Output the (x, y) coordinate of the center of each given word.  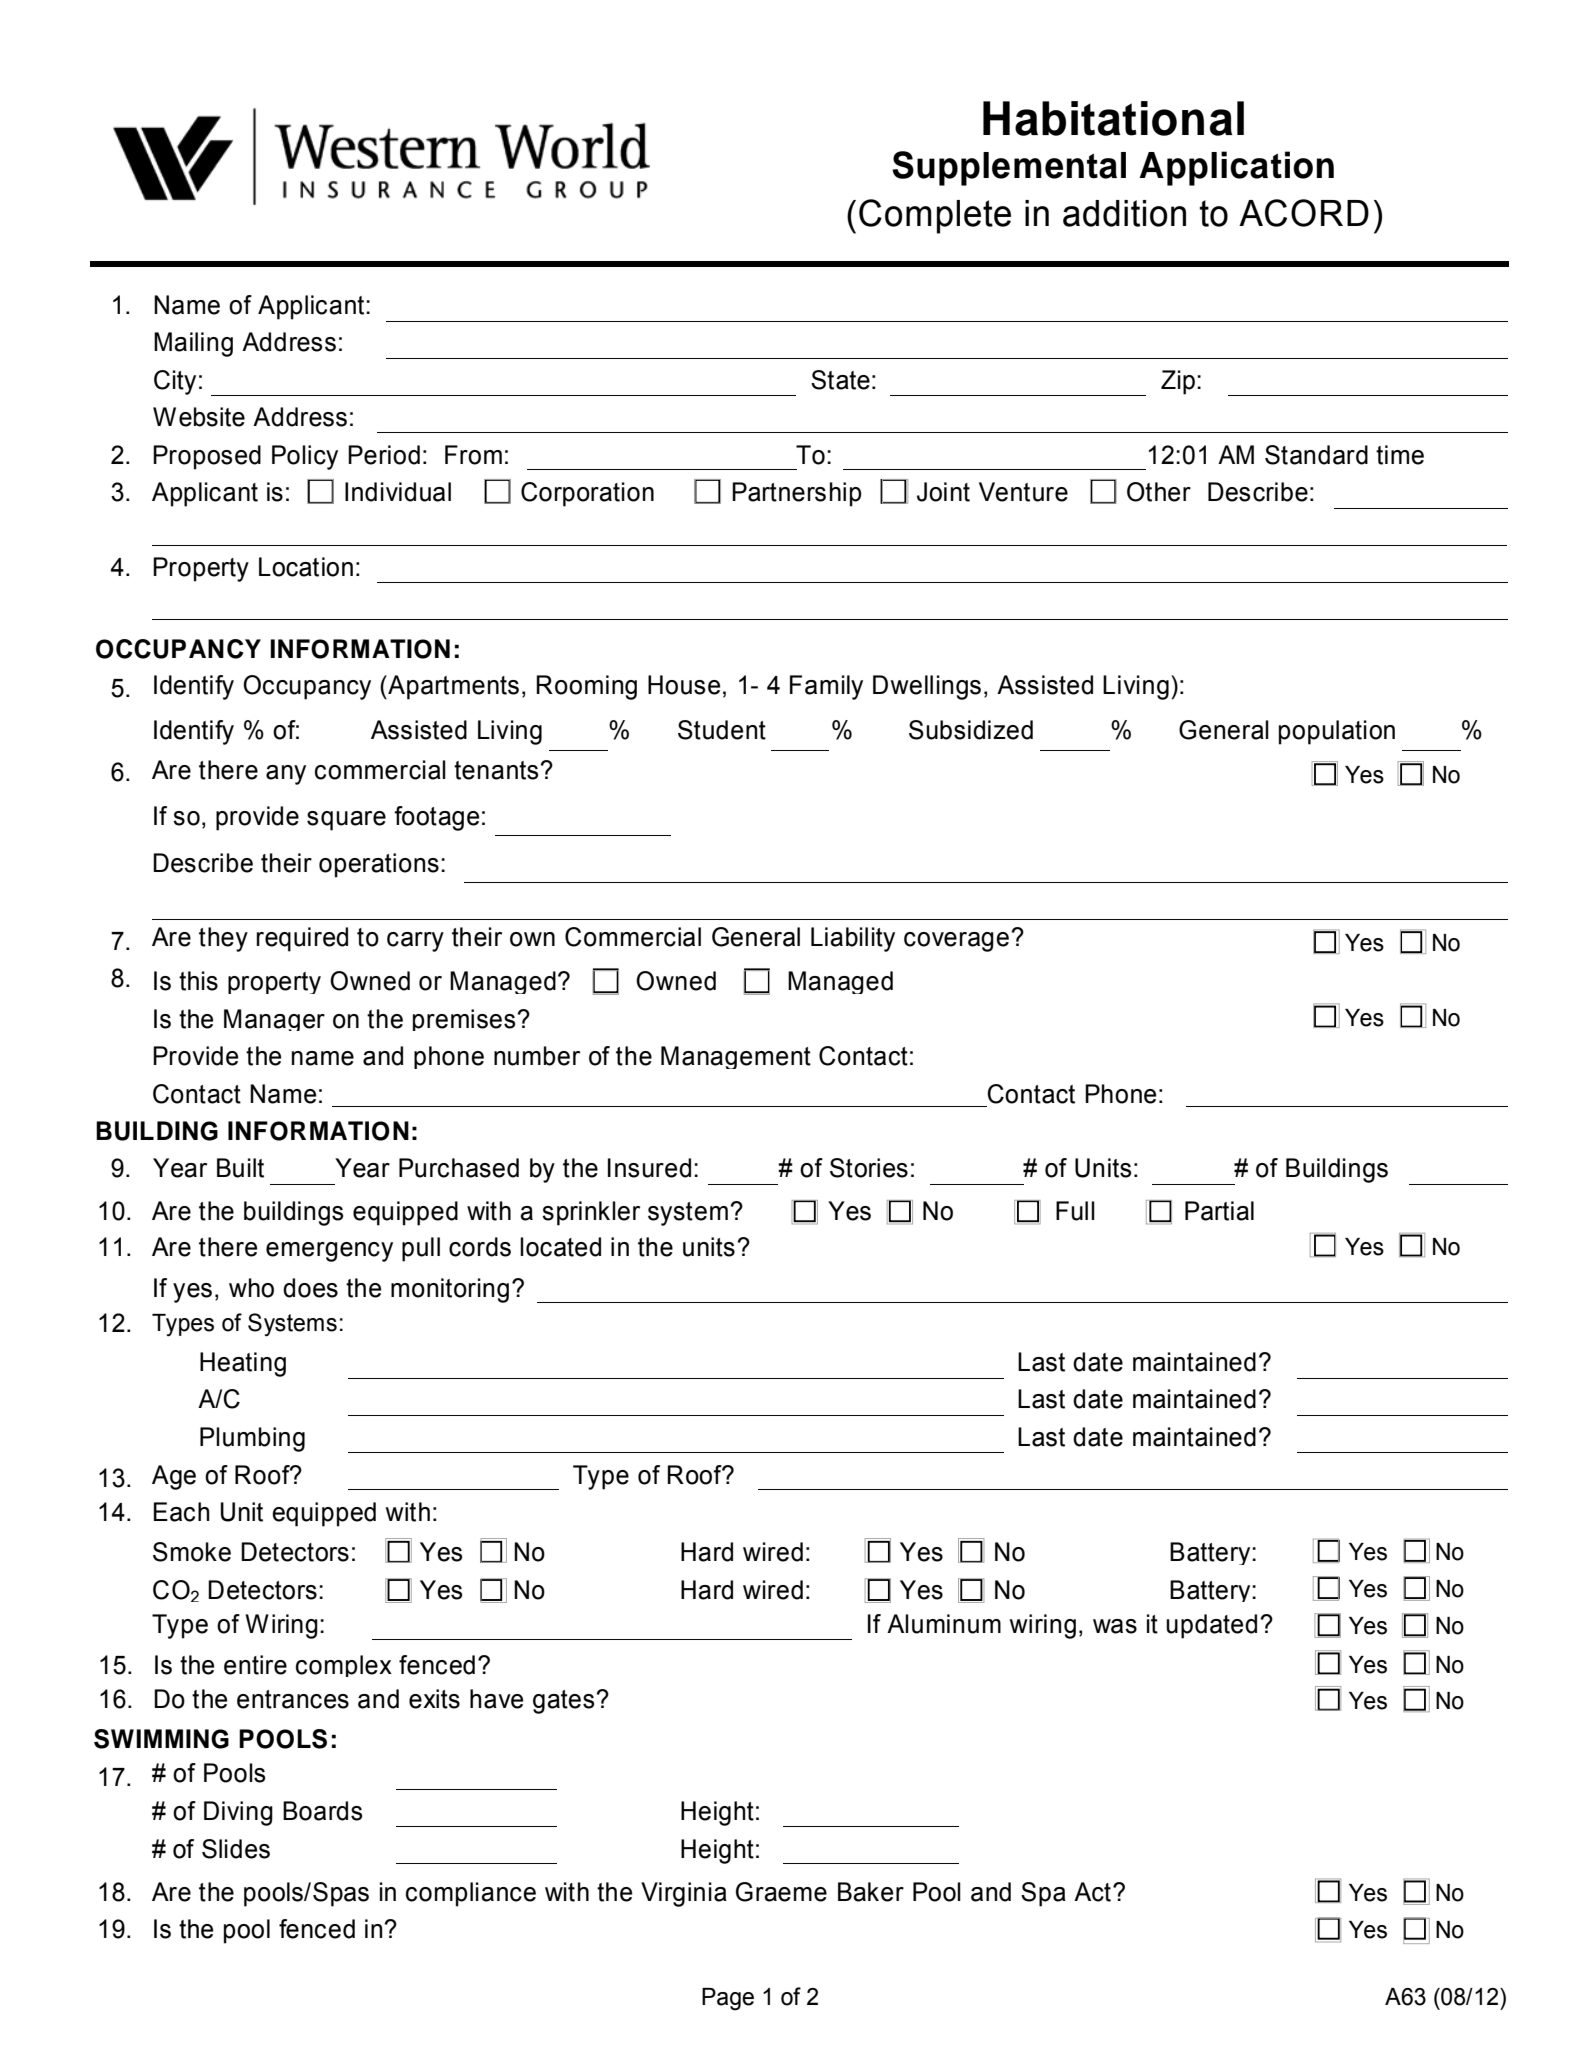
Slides (236, 1849)
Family (826, 687)
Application (1236, 168)
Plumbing (252, 1439)
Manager (274, 1020)
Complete (935, 216)
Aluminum (944, 1624)
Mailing (193, 344)
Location (306, 567)
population (1337, 732)
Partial (1219, 1211)
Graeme (781, 1892)
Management (736, 1057)
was (1115, 1626)
